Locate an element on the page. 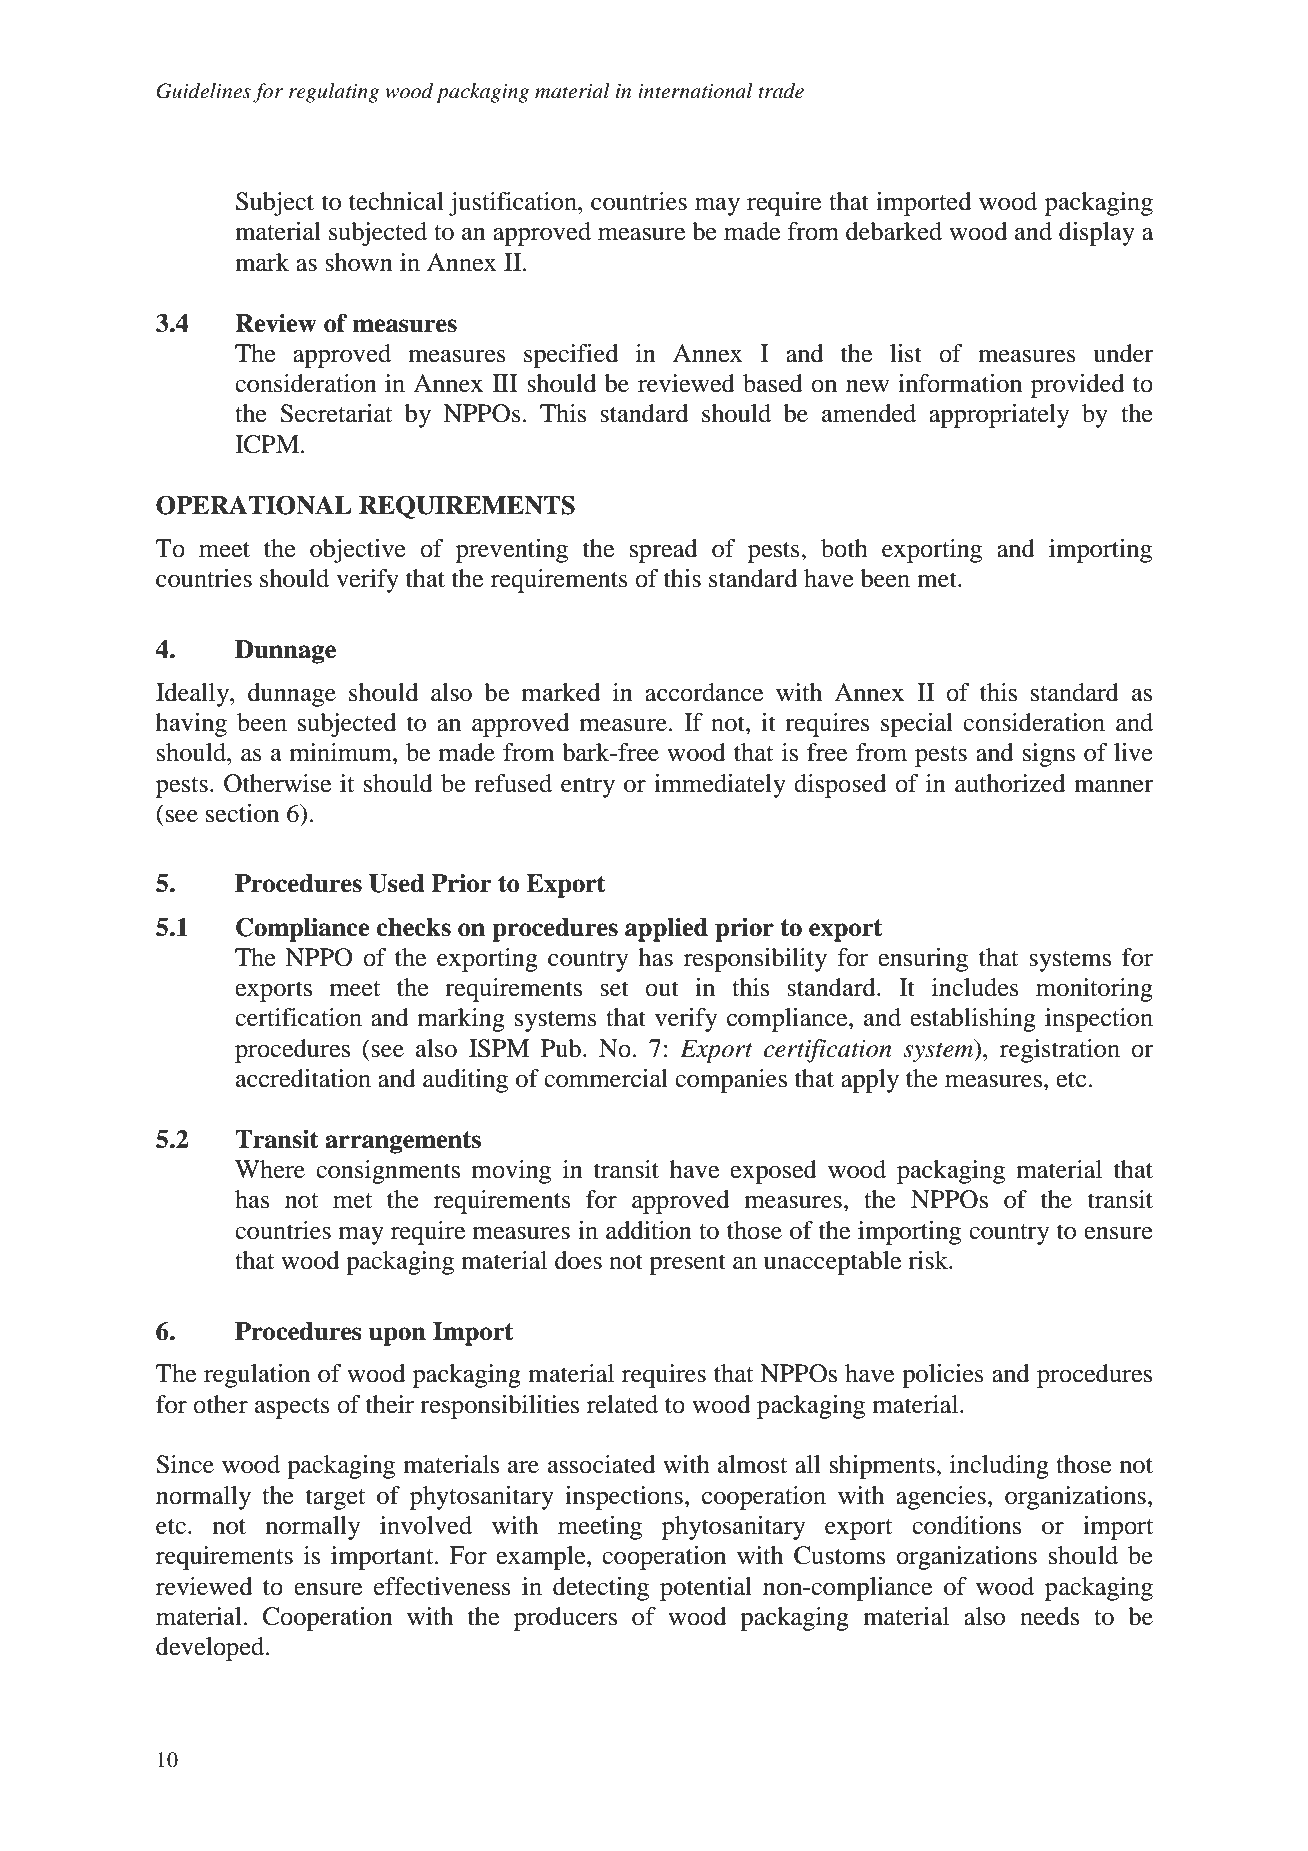 Image resolution: width=1308 pixels, height=1851 pixels. Where is located at coordinates (270, 1169).
